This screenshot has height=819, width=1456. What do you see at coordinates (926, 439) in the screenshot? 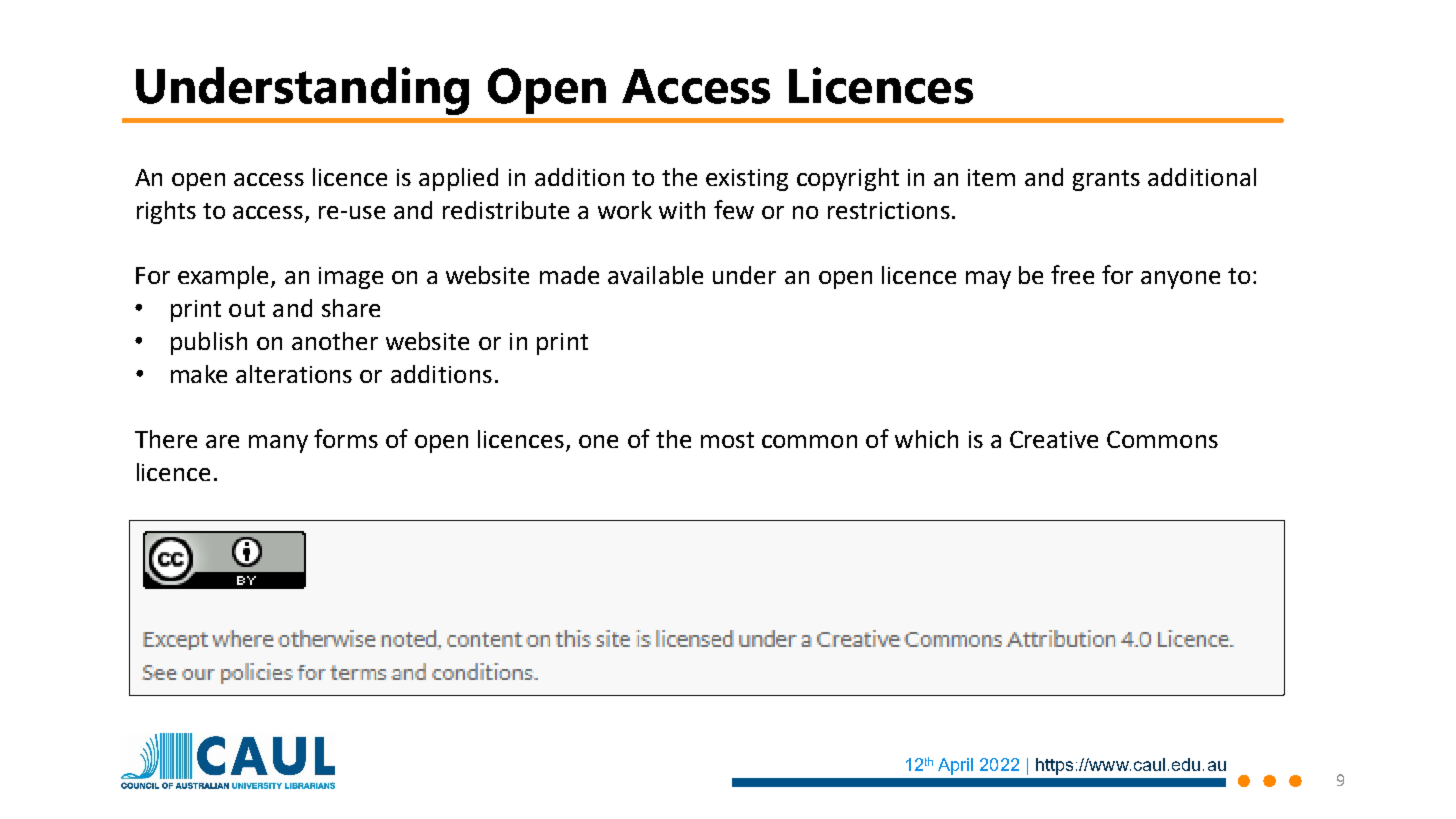
I see `which` at bounding box center [926, 439].
